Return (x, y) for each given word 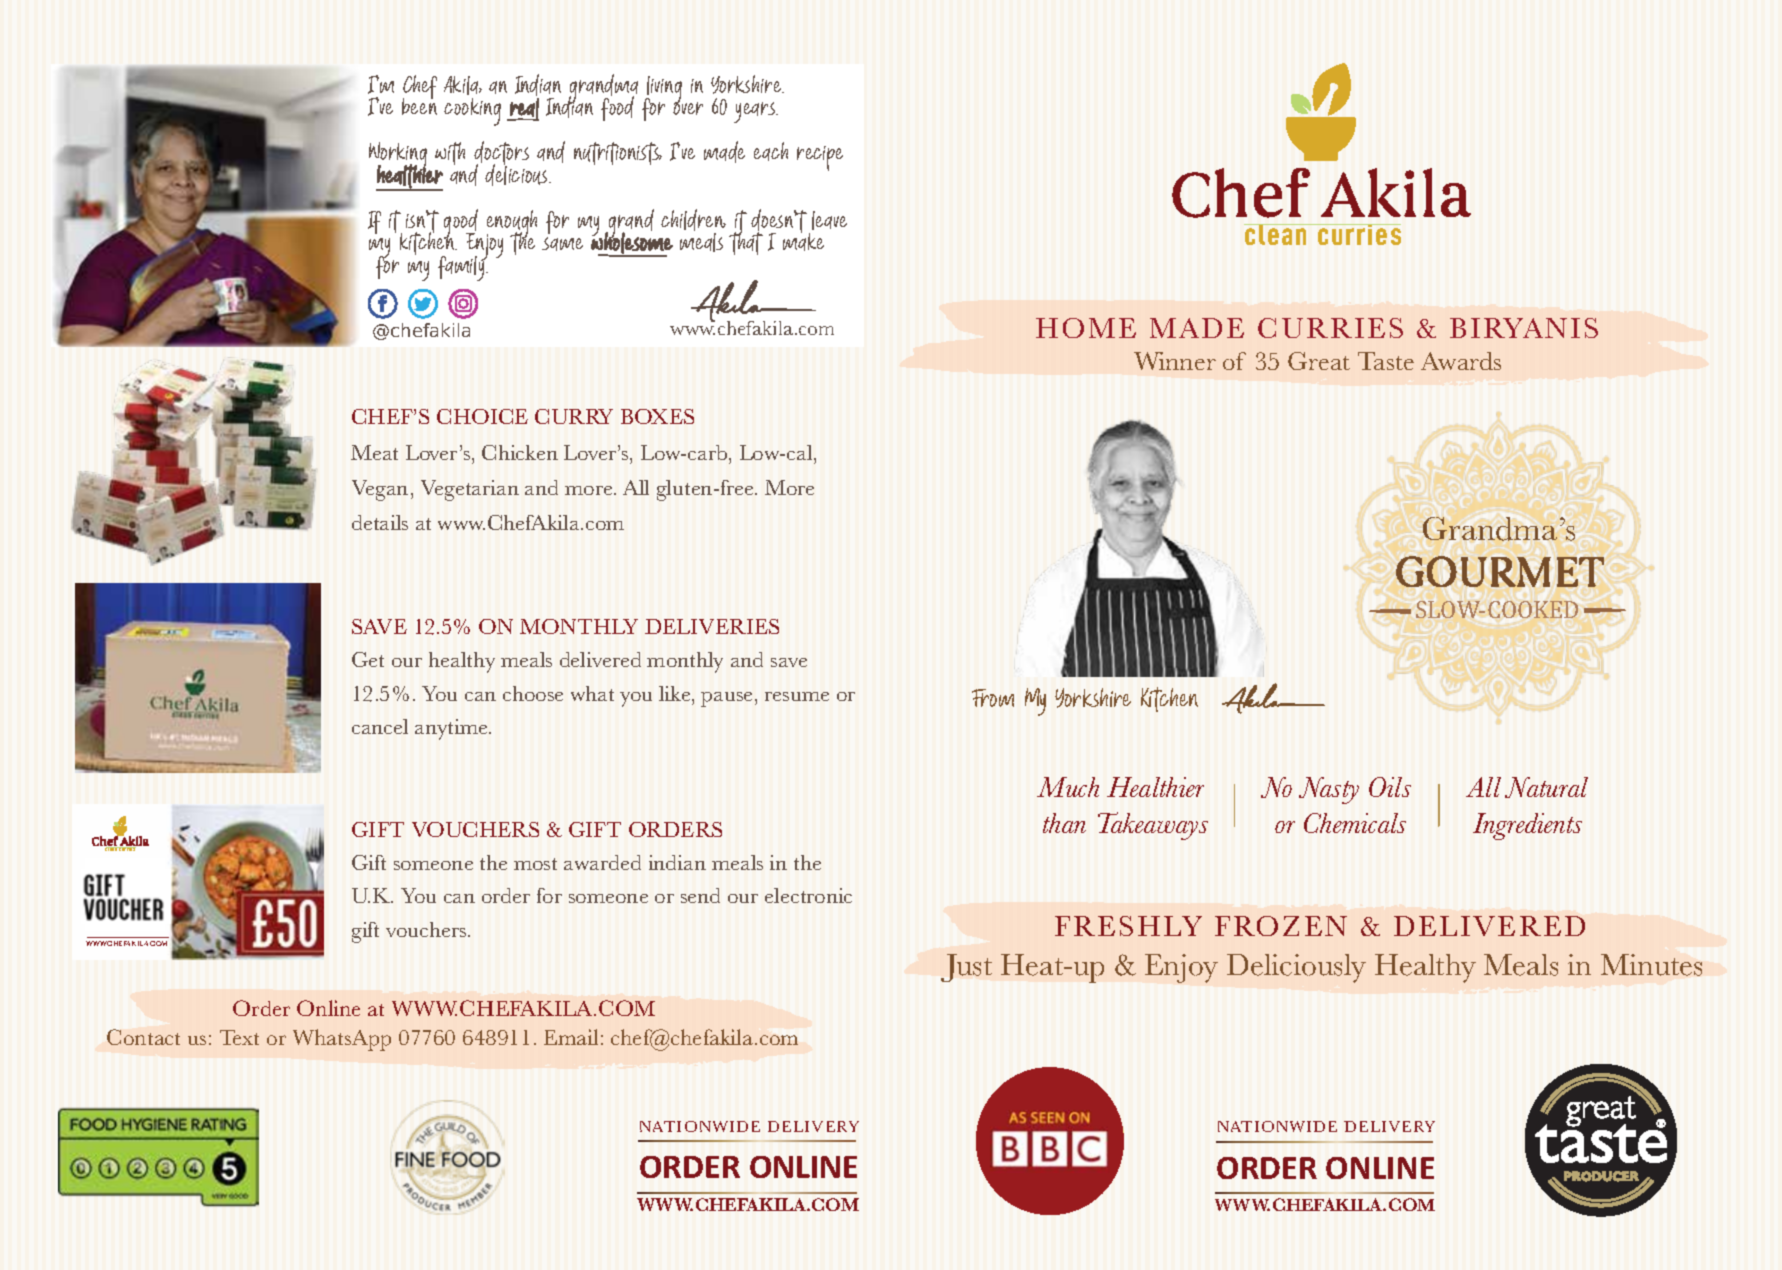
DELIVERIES (712, 626)
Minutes (1651, 965)
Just (966, 968)
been (419, 105)
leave (829, 220)
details (380, 522)
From (993, 698)
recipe (820, 158)
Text (239, 1037)
